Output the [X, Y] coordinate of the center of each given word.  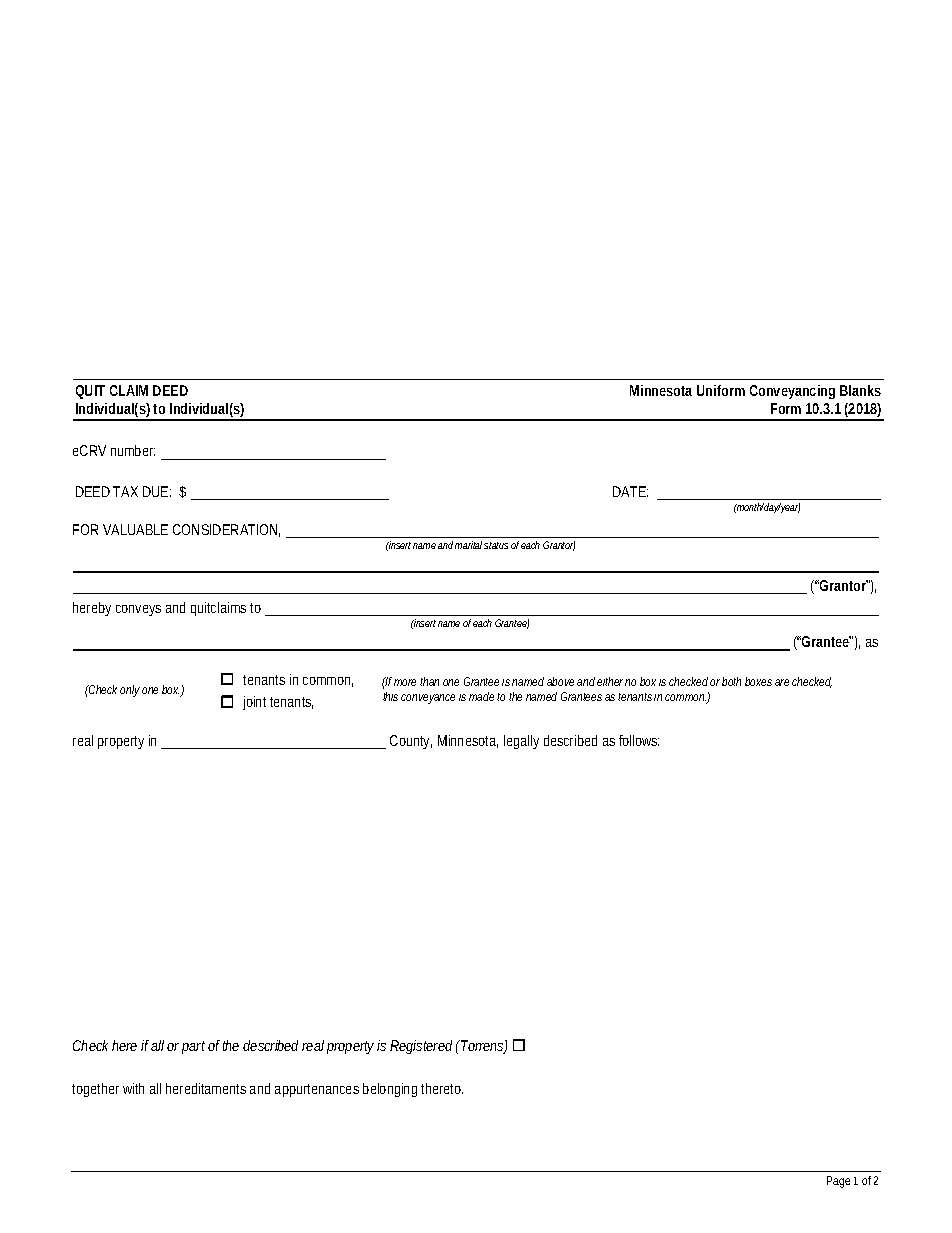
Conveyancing [792, 392]
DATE [629, 491]
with [133, 1088]
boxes [758, 681]
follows [639, 740]
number [133, 450]
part [193, 1047]
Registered [421, 1047]
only [130, 691]
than [429, 681]
